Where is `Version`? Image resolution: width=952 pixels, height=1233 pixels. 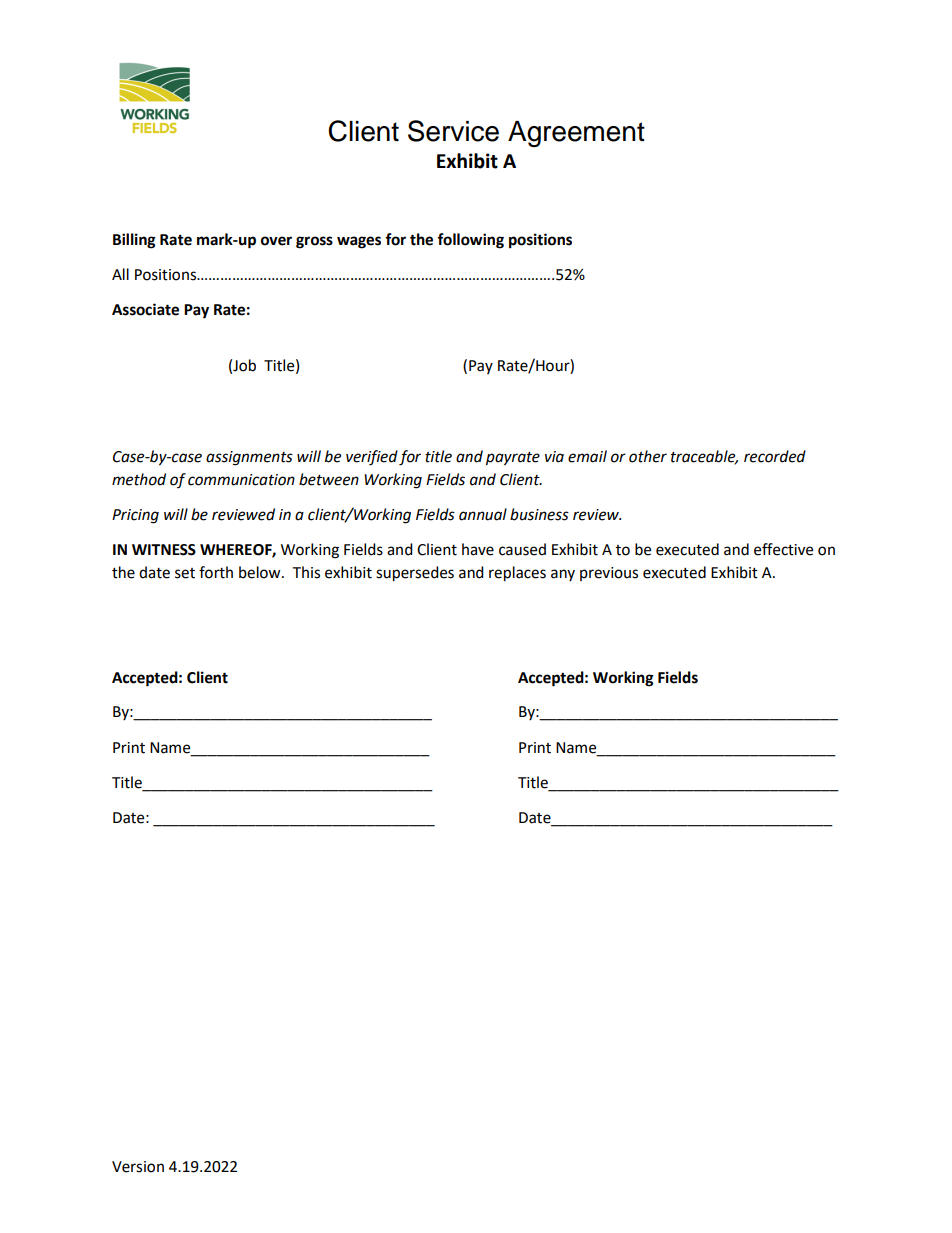
Version is located at coordinates (138, 1167).
